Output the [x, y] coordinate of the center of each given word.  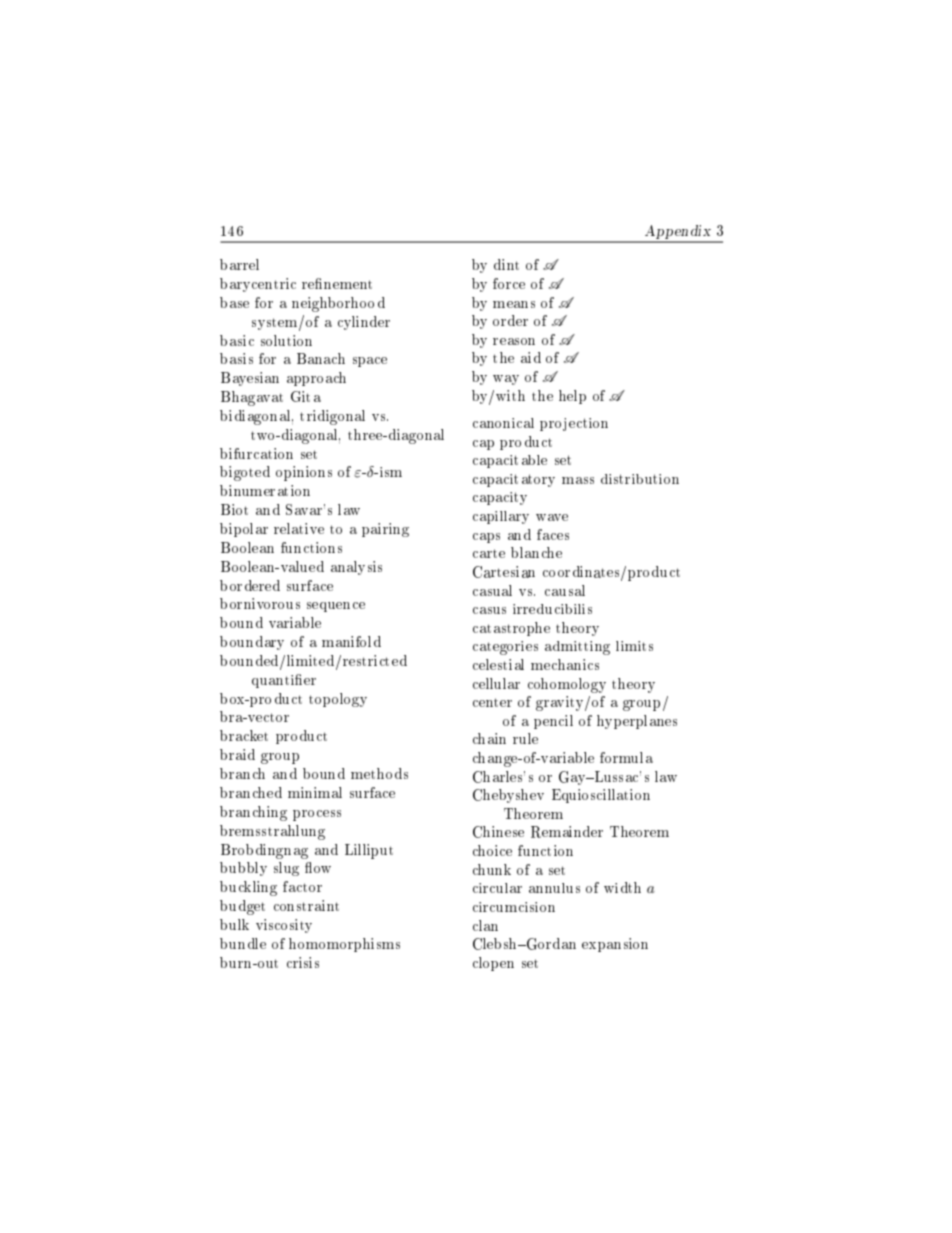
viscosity [284, 926]
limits [634, 646]
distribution [640, 479]
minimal [315, 792]
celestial [498, 664]
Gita [306, 396]
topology [338, 700]
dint [506, 264]
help [572, 397]
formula [626, 757]
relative [299, 528]
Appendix [678, 233]
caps [486, 538]
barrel [239, 264]
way [506, 380]
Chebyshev [508, 796]
